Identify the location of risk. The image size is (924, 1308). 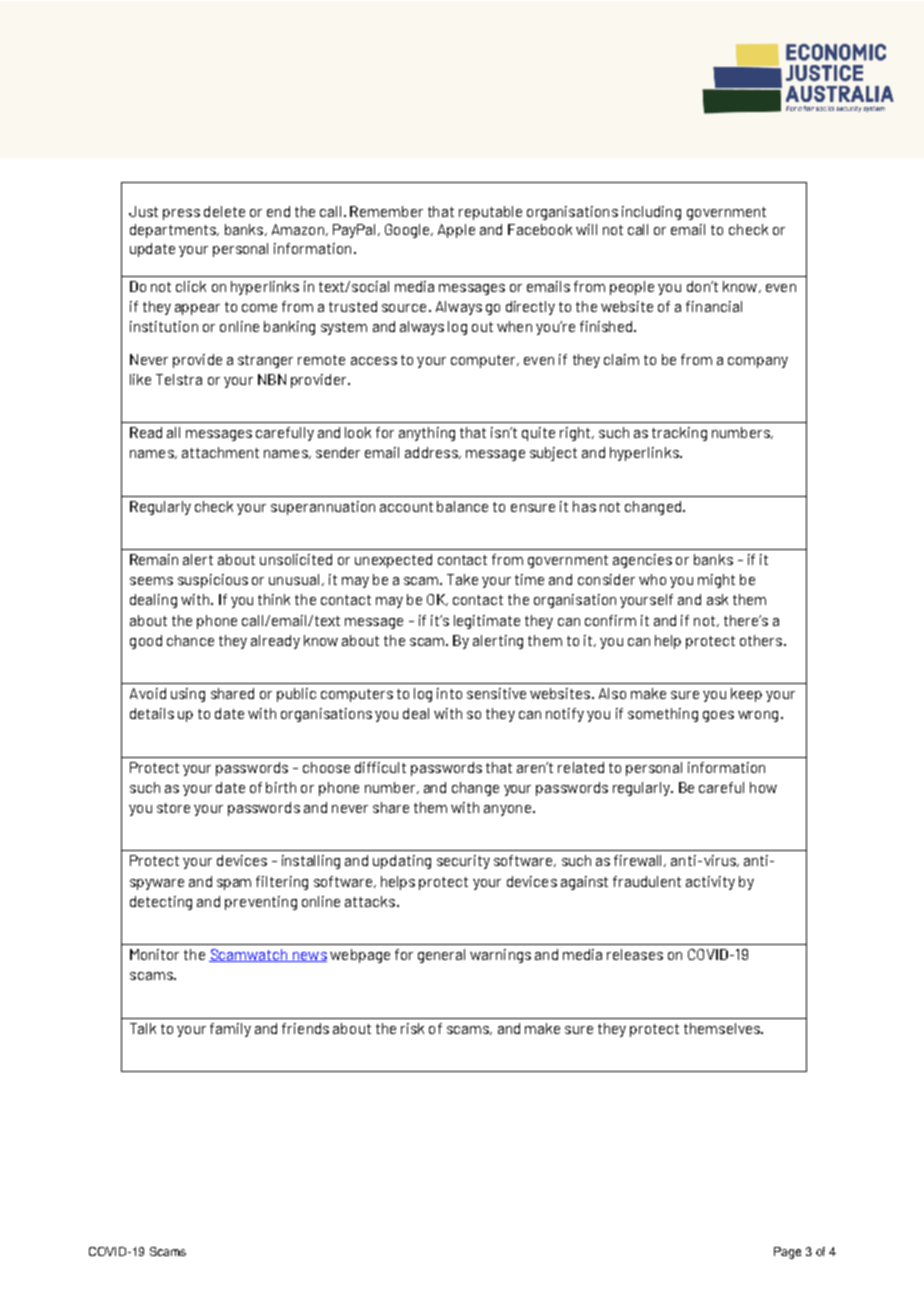
(412, 1028).
